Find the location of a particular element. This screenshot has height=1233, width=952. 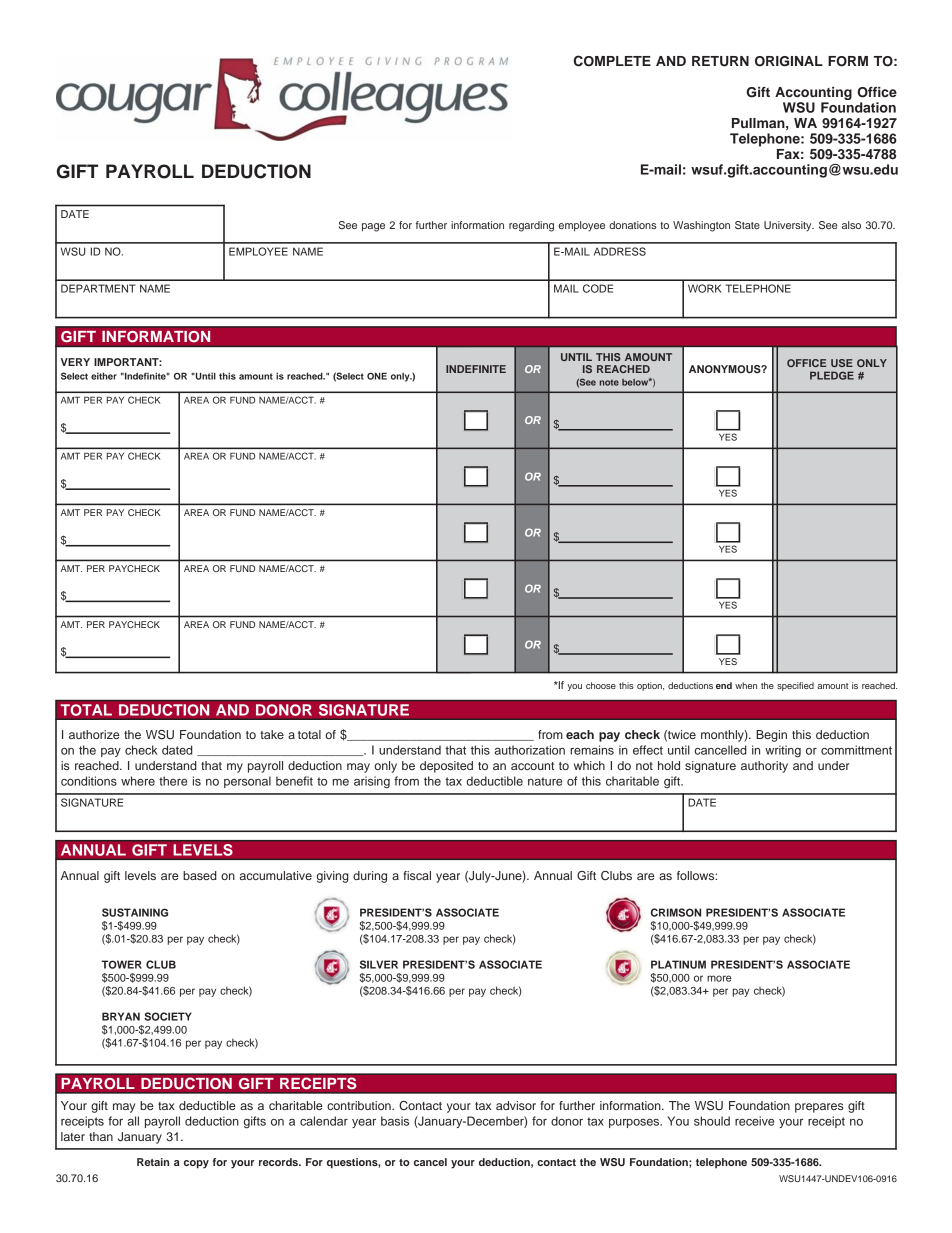

all is located at coordinates (133, 1121).
